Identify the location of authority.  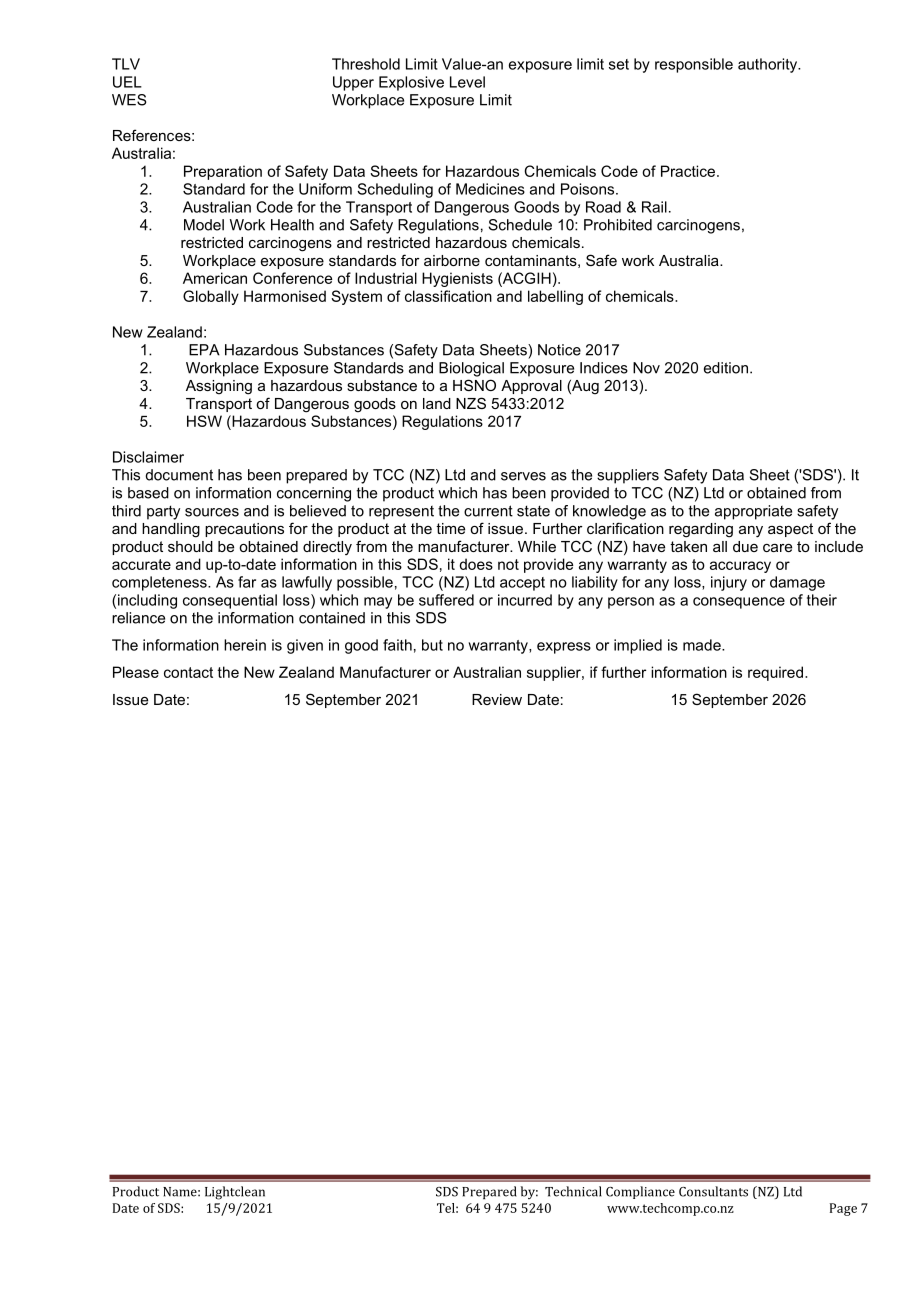
(769, 65).
